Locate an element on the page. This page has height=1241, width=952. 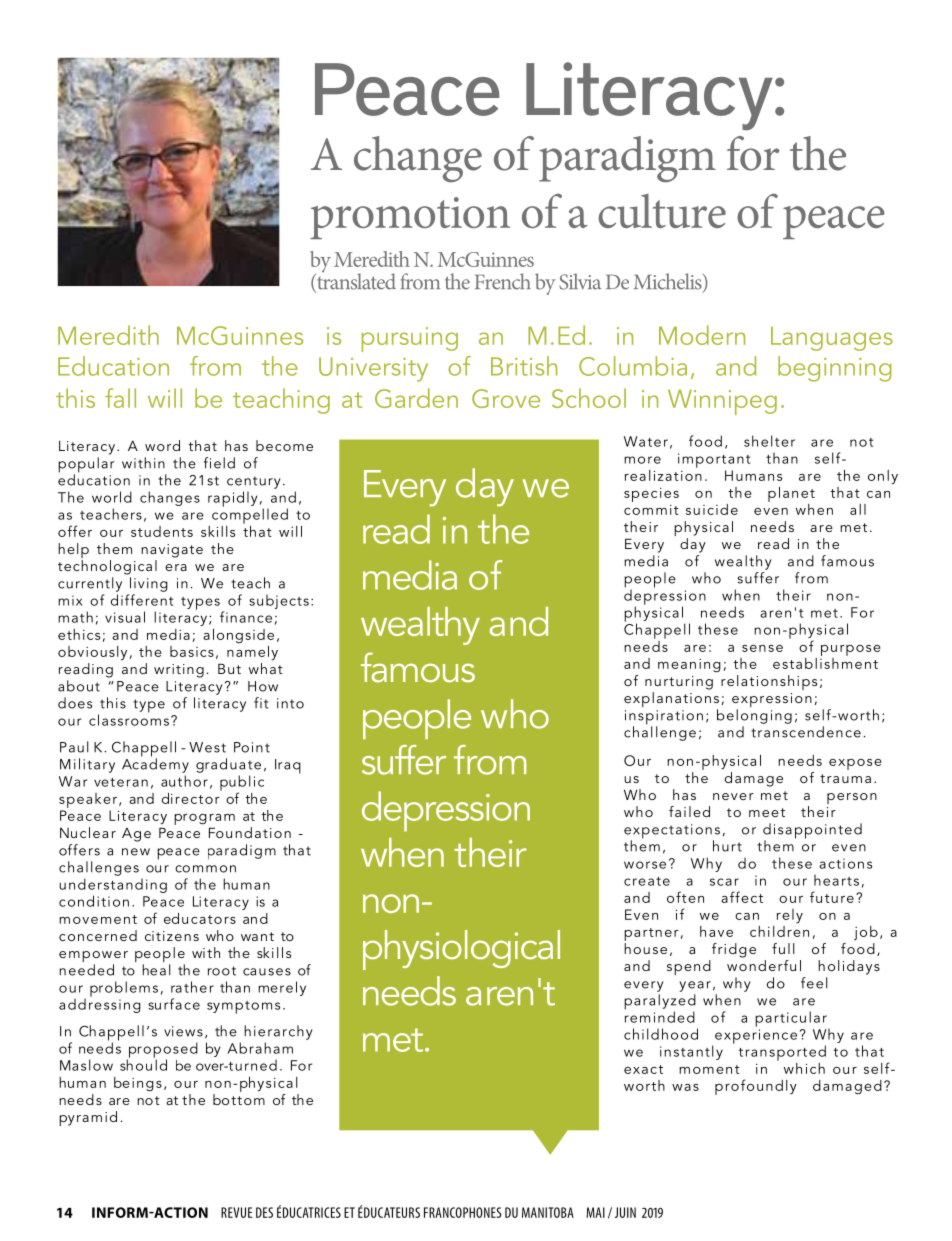
house is located at coordinates (645, 947).
